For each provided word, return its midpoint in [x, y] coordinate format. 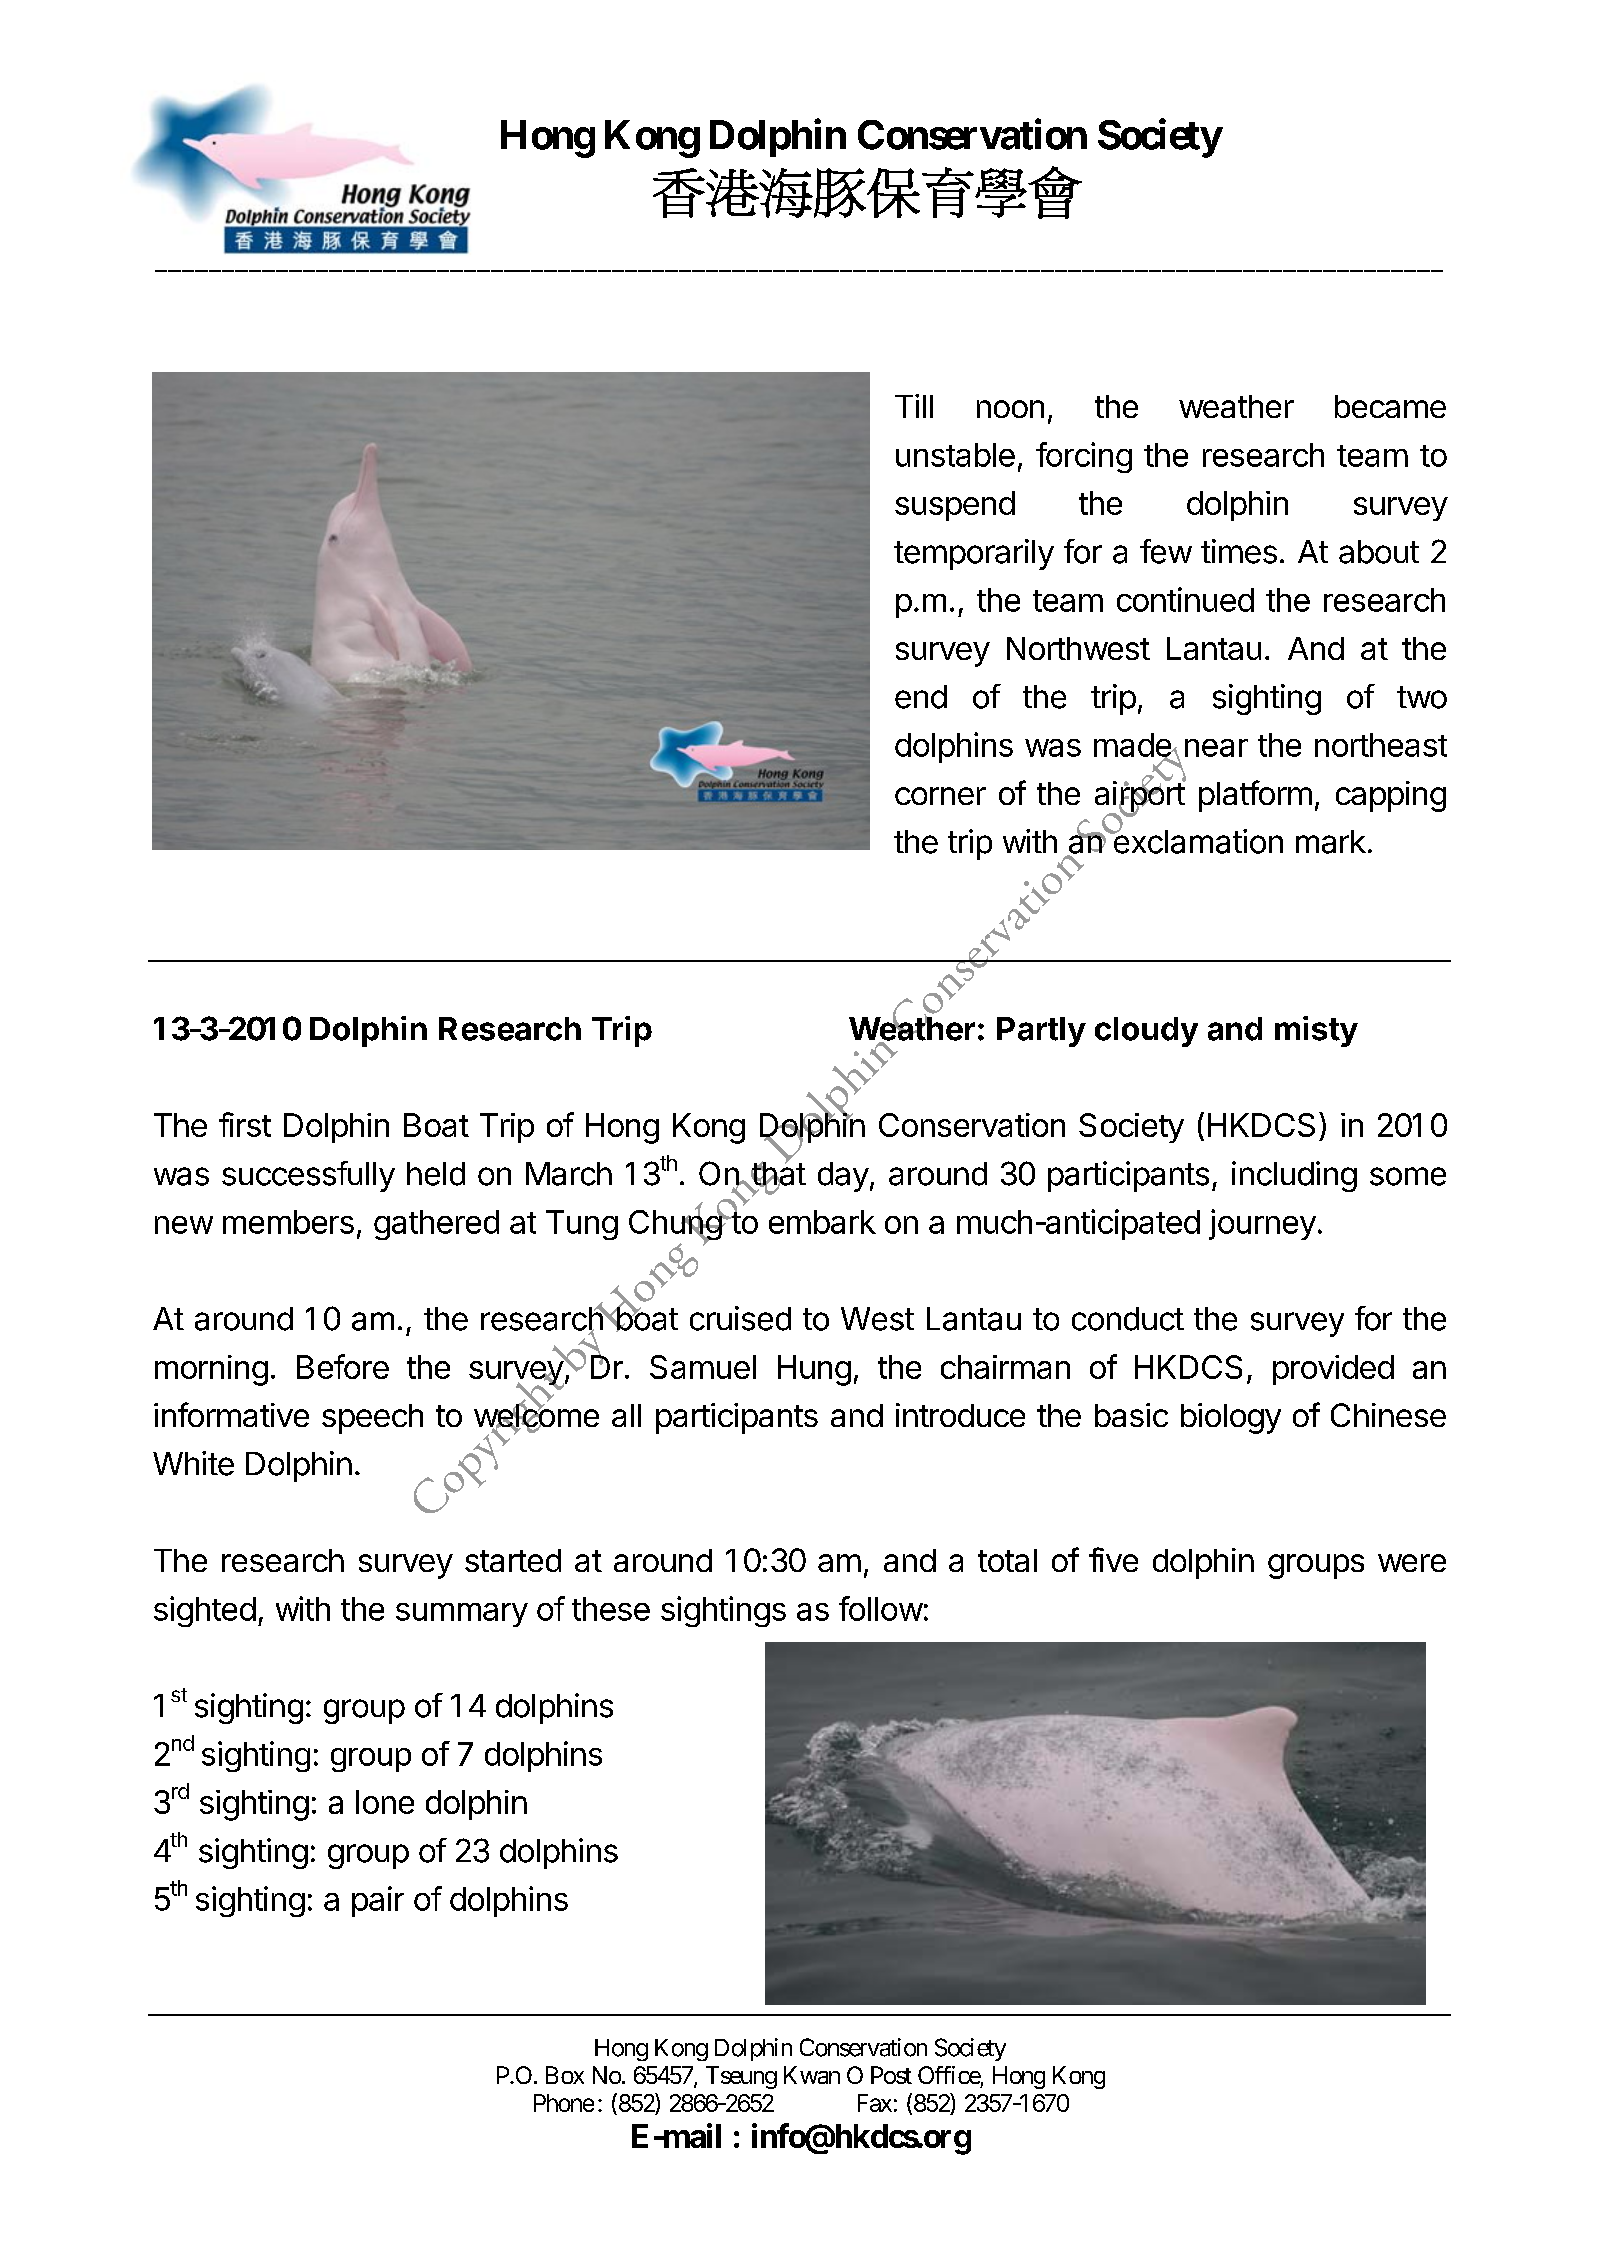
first [245, 1124]
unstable [955, 455]
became [1390, 406]
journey [1262, 1224]
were [1412, 1563]
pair [378, 1901]
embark [822, 1222]
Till [914, 406]
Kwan [812, 2075]
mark [1331, 842]
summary [462, 1615]
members [288, 1222]
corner [940, 796]
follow [881, 1608]
